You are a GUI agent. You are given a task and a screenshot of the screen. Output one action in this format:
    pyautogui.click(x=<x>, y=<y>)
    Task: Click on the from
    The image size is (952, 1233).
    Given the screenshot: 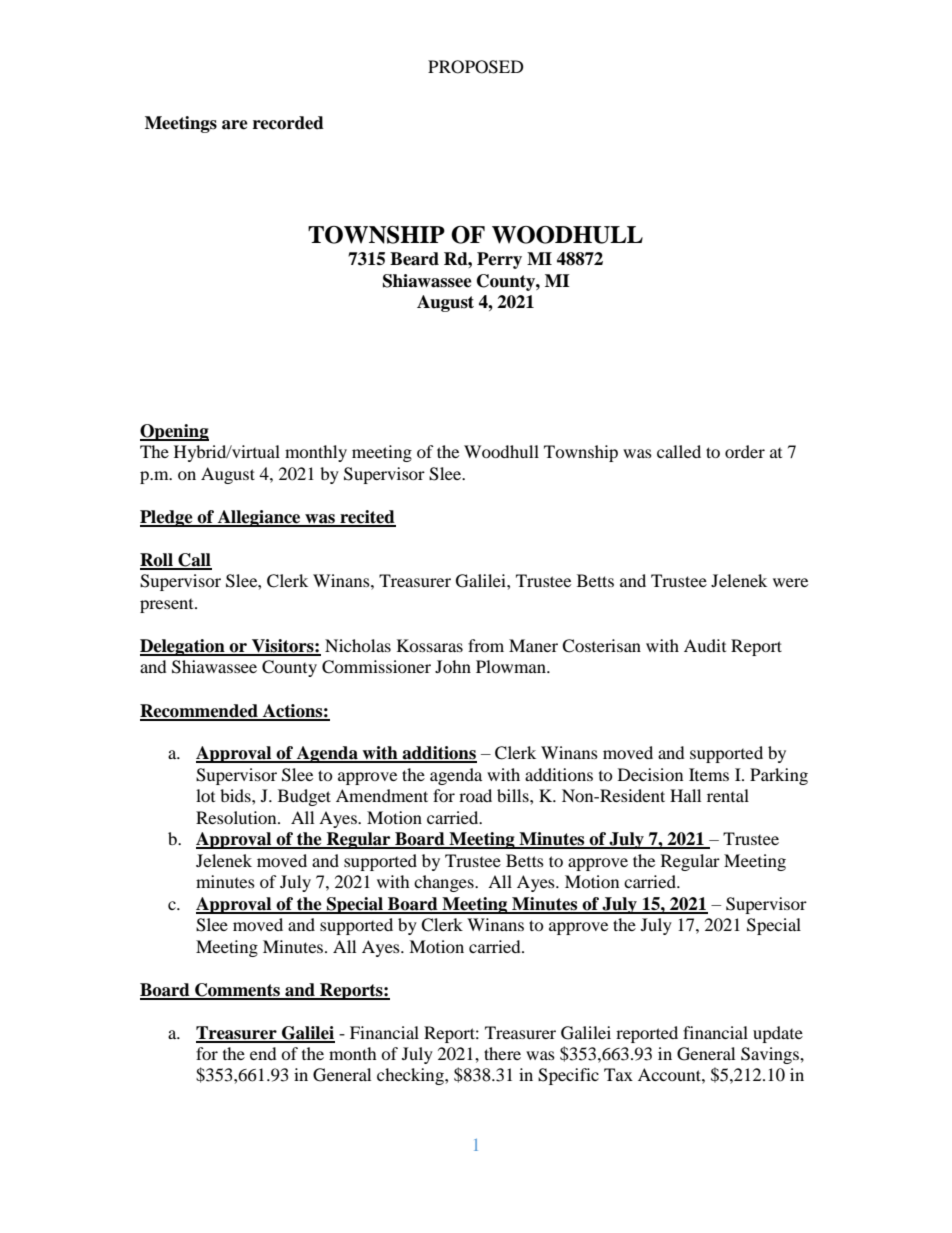 What is the action you would take?
    pyautogui.click(x=486, y=645)
